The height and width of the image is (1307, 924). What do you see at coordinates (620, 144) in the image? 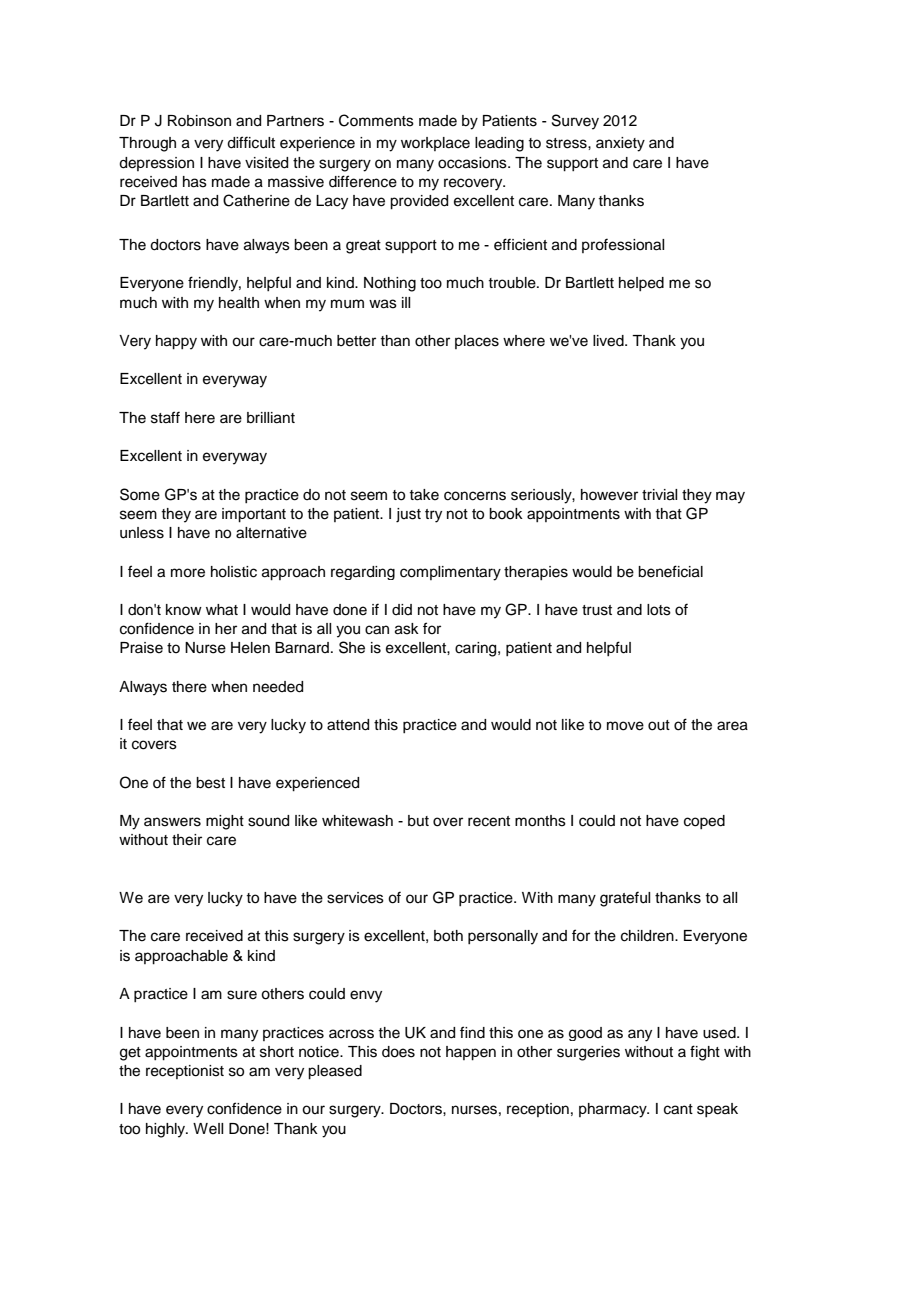
I see `anxiety` at bounding box center [620, 144].
